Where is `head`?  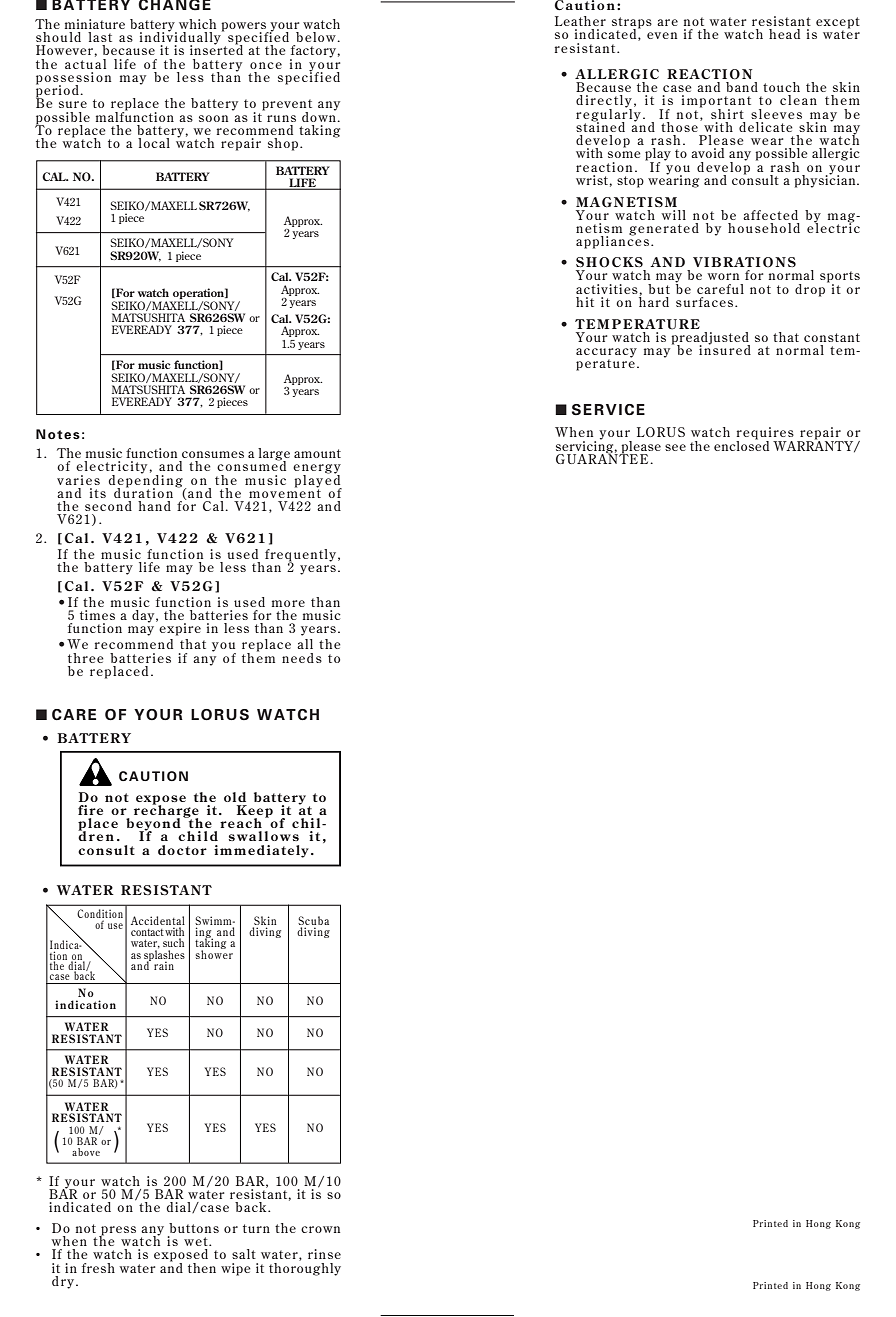
head is located at coordinates (784, 34).
